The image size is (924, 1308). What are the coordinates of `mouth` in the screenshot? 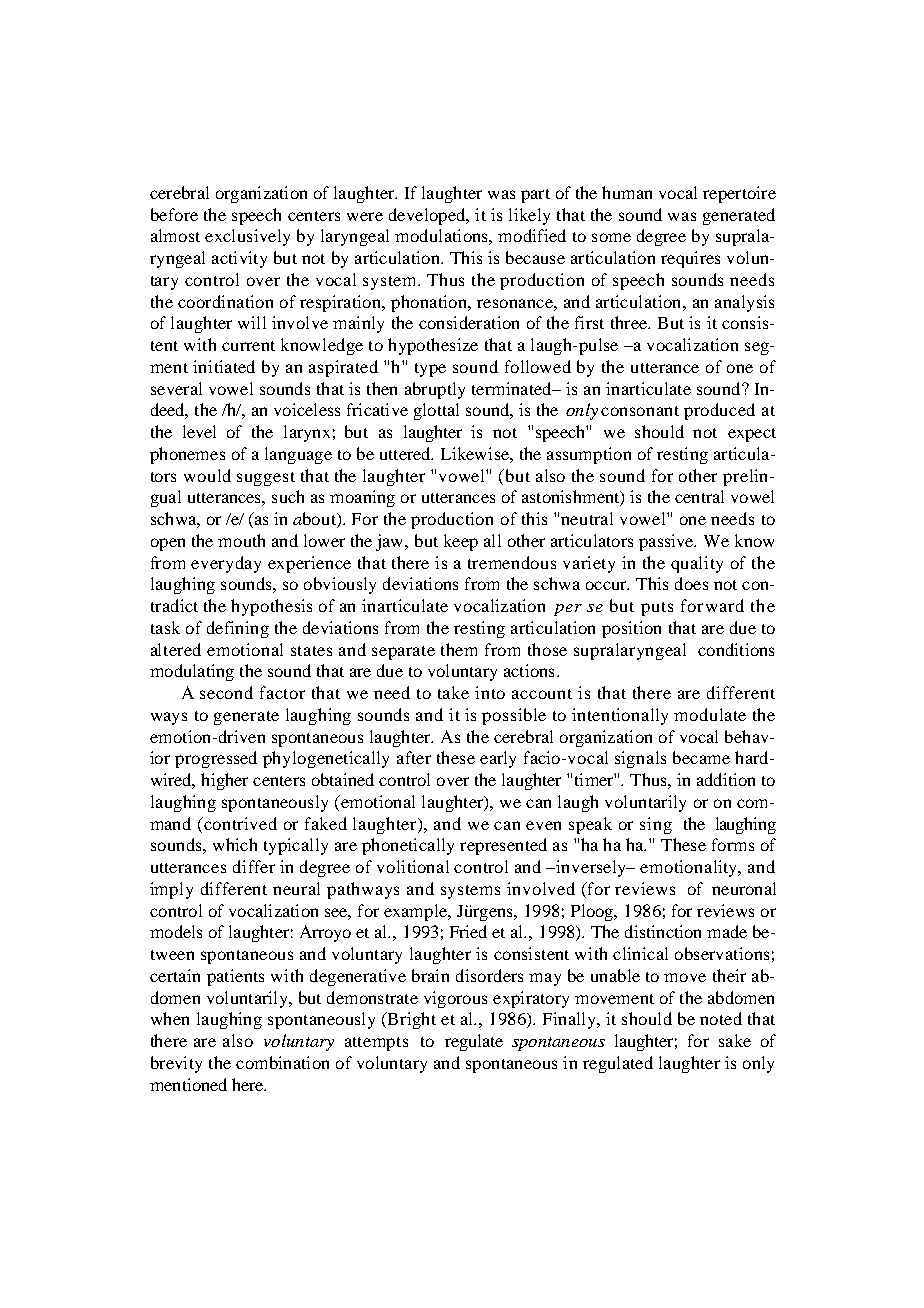 It's located at (241, 540).
